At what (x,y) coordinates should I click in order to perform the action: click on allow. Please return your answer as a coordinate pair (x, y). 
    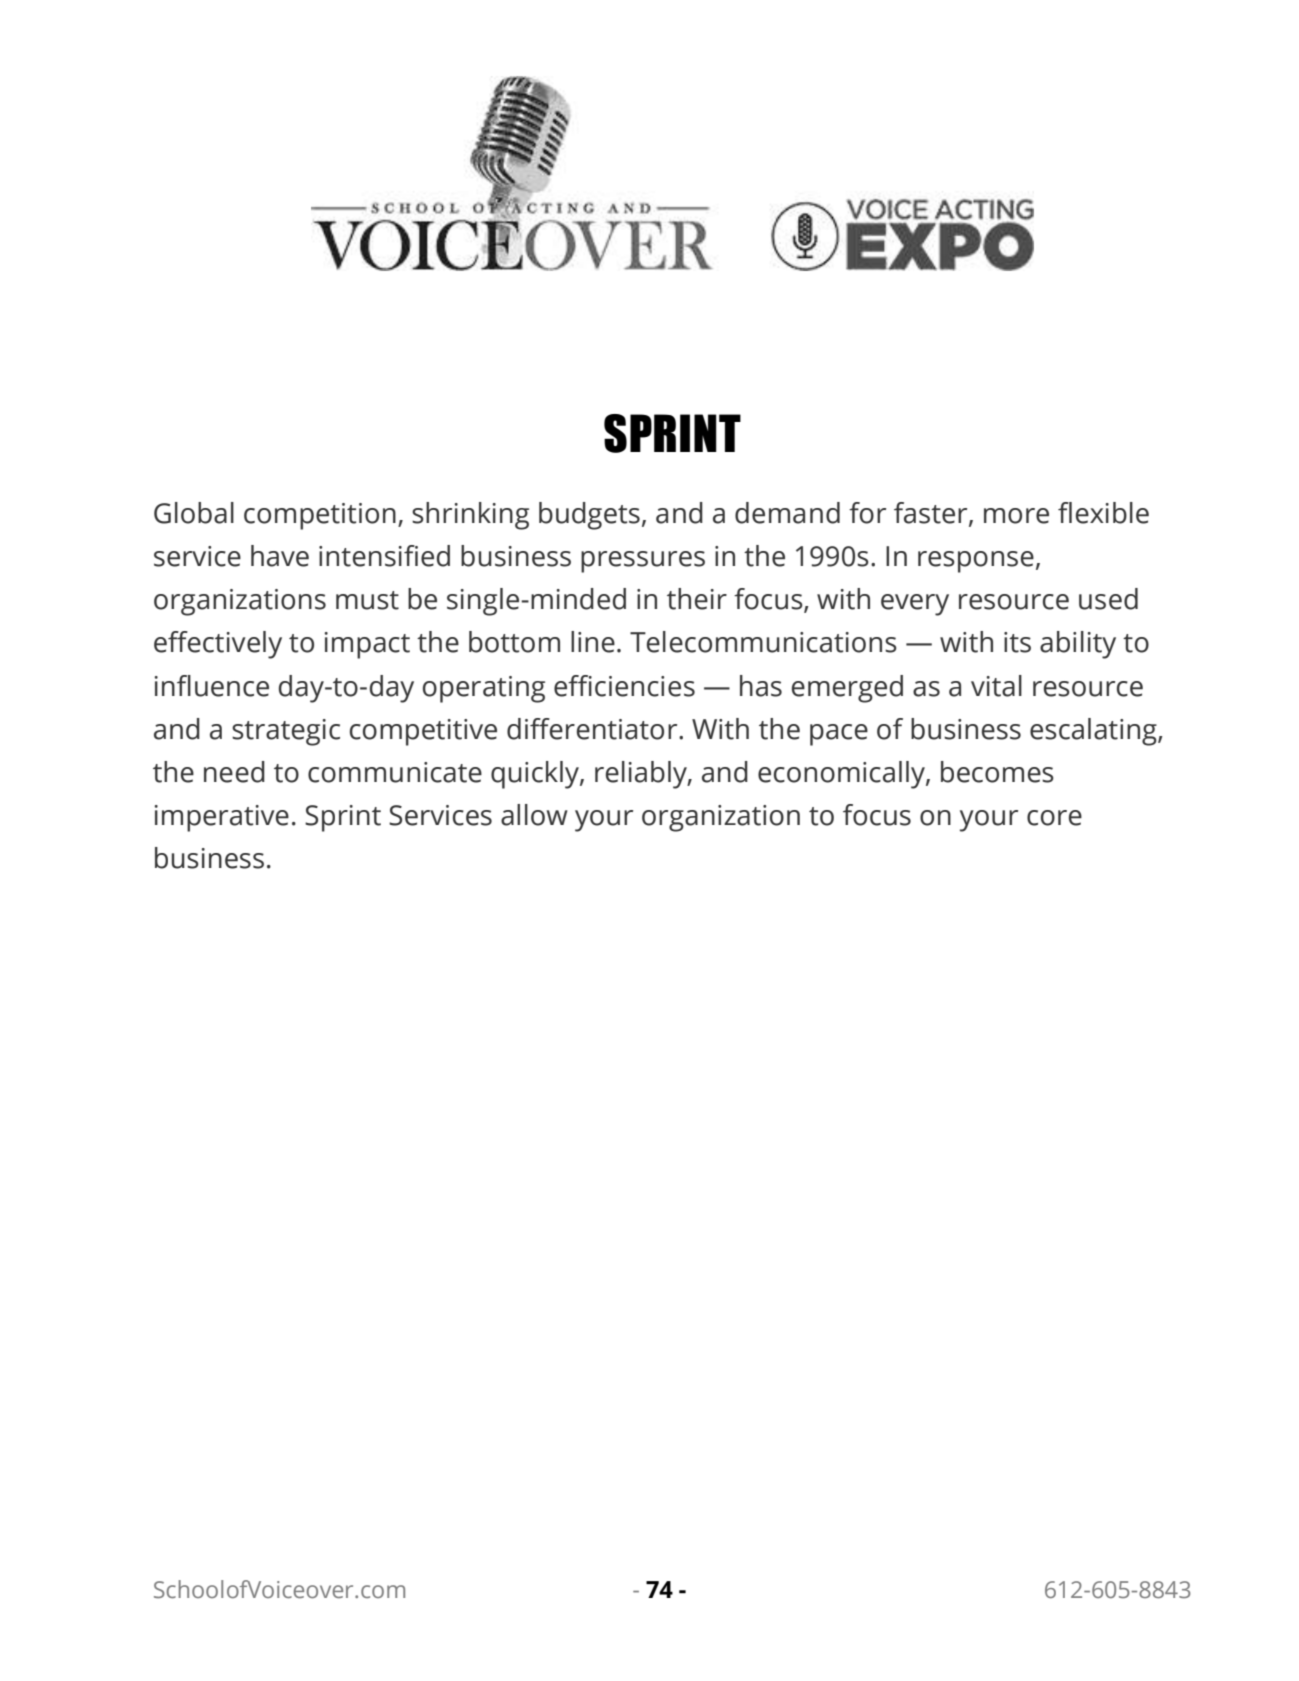
    Looking at the image, I should click on (534, 815).
